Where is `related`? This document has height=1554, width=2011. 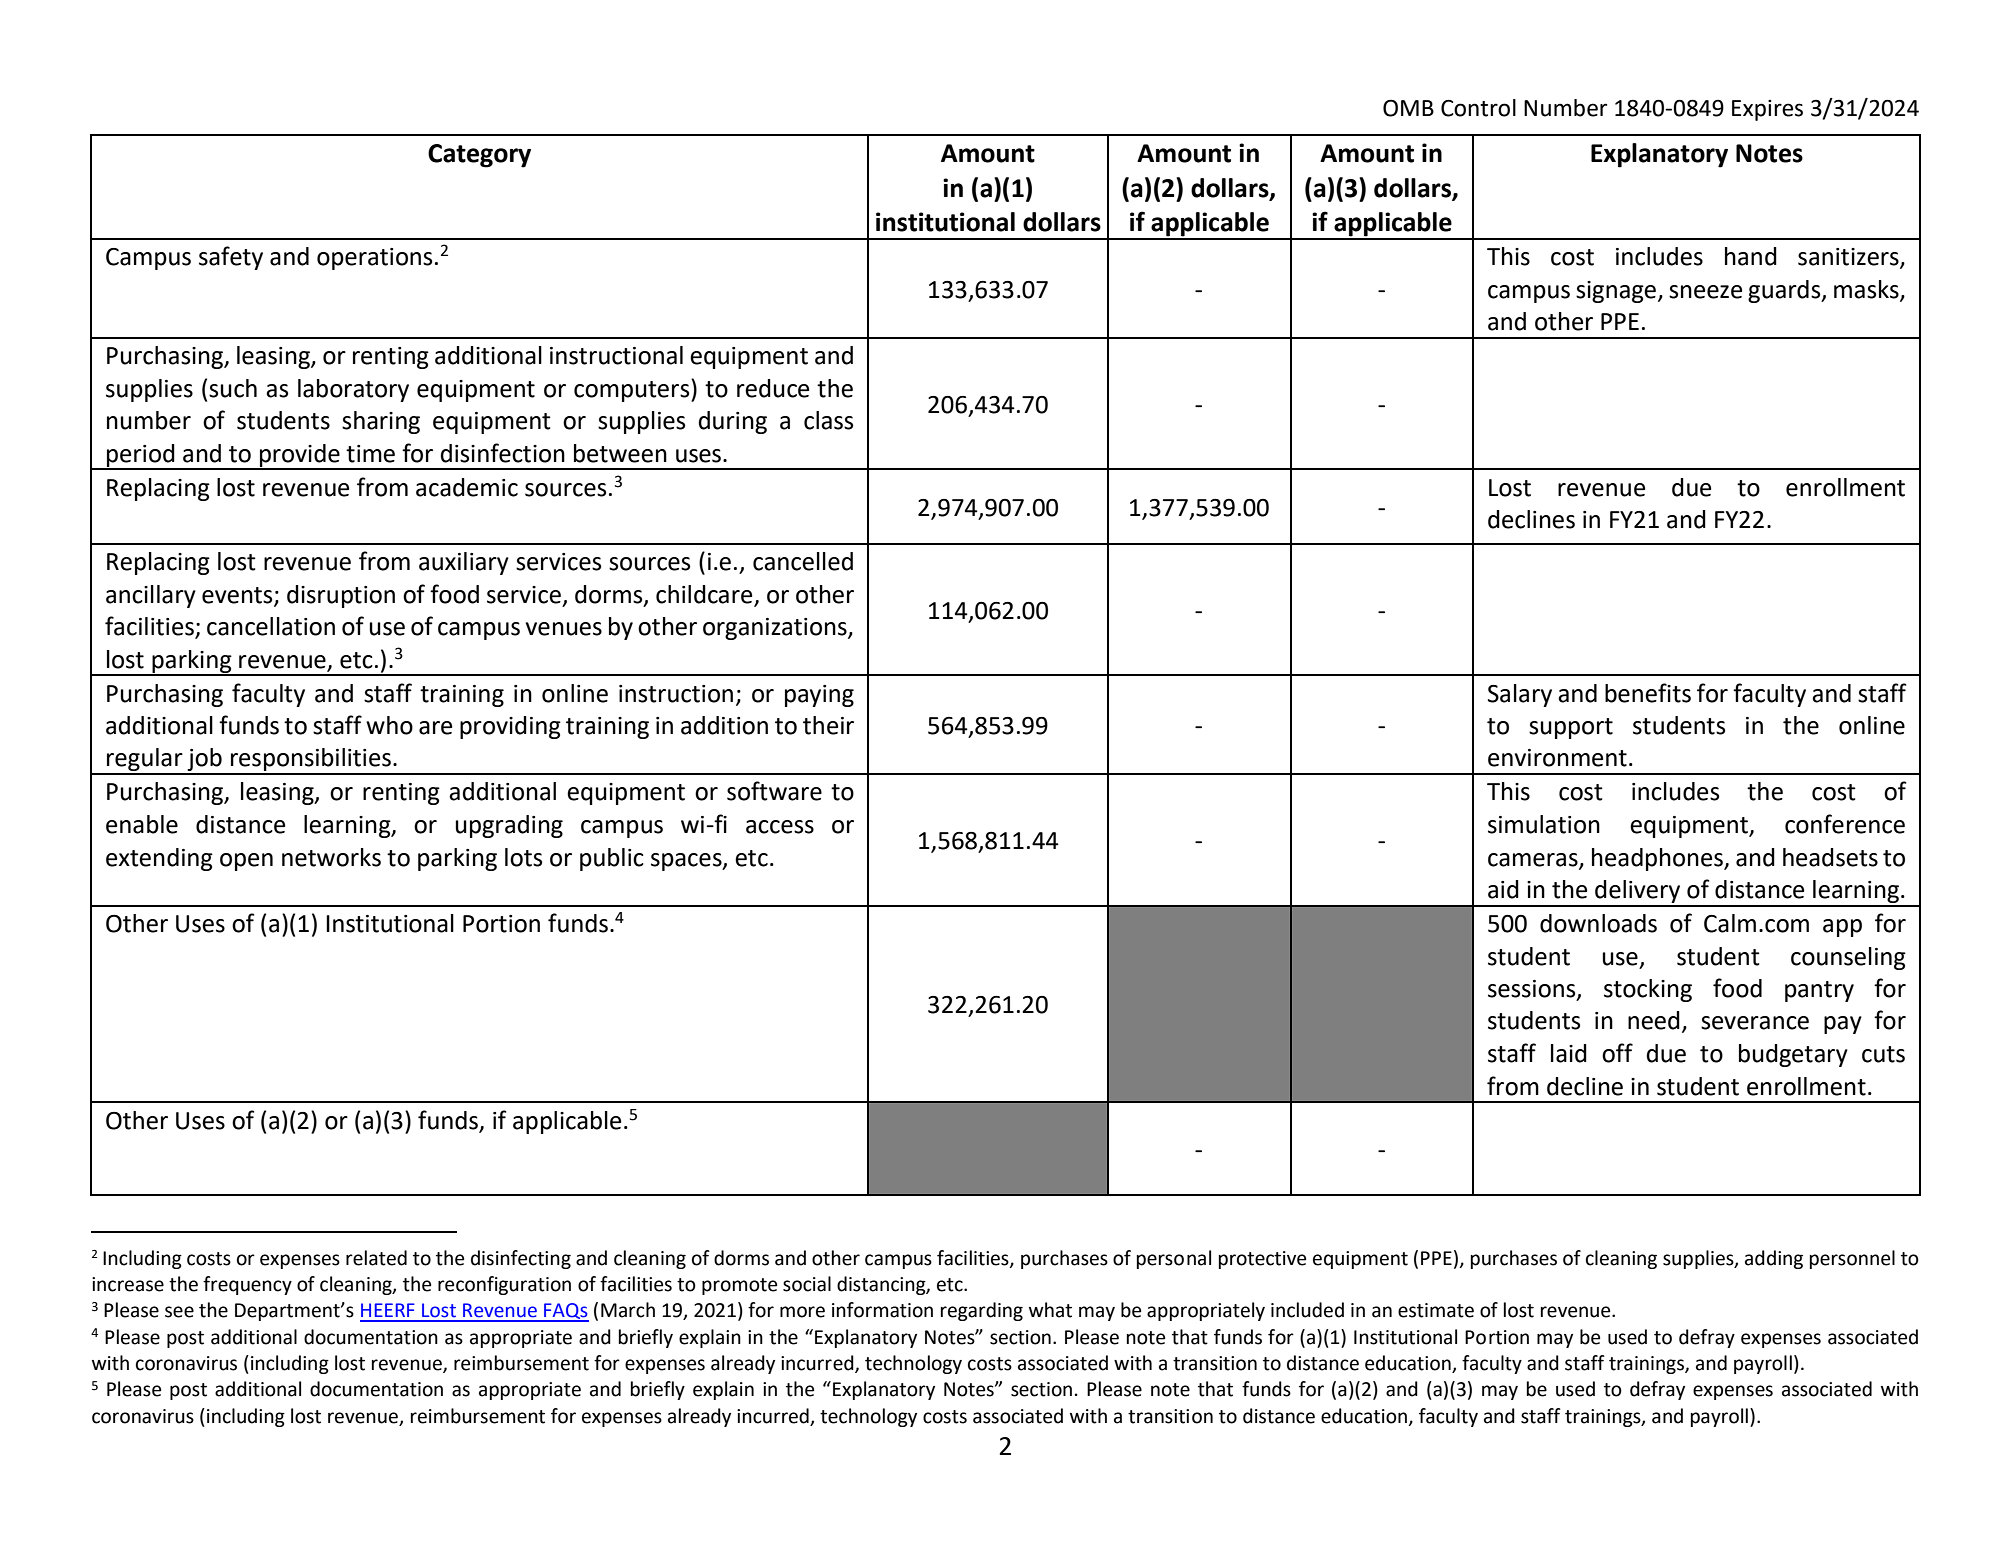 related is located at coordinates (376, 1258).
